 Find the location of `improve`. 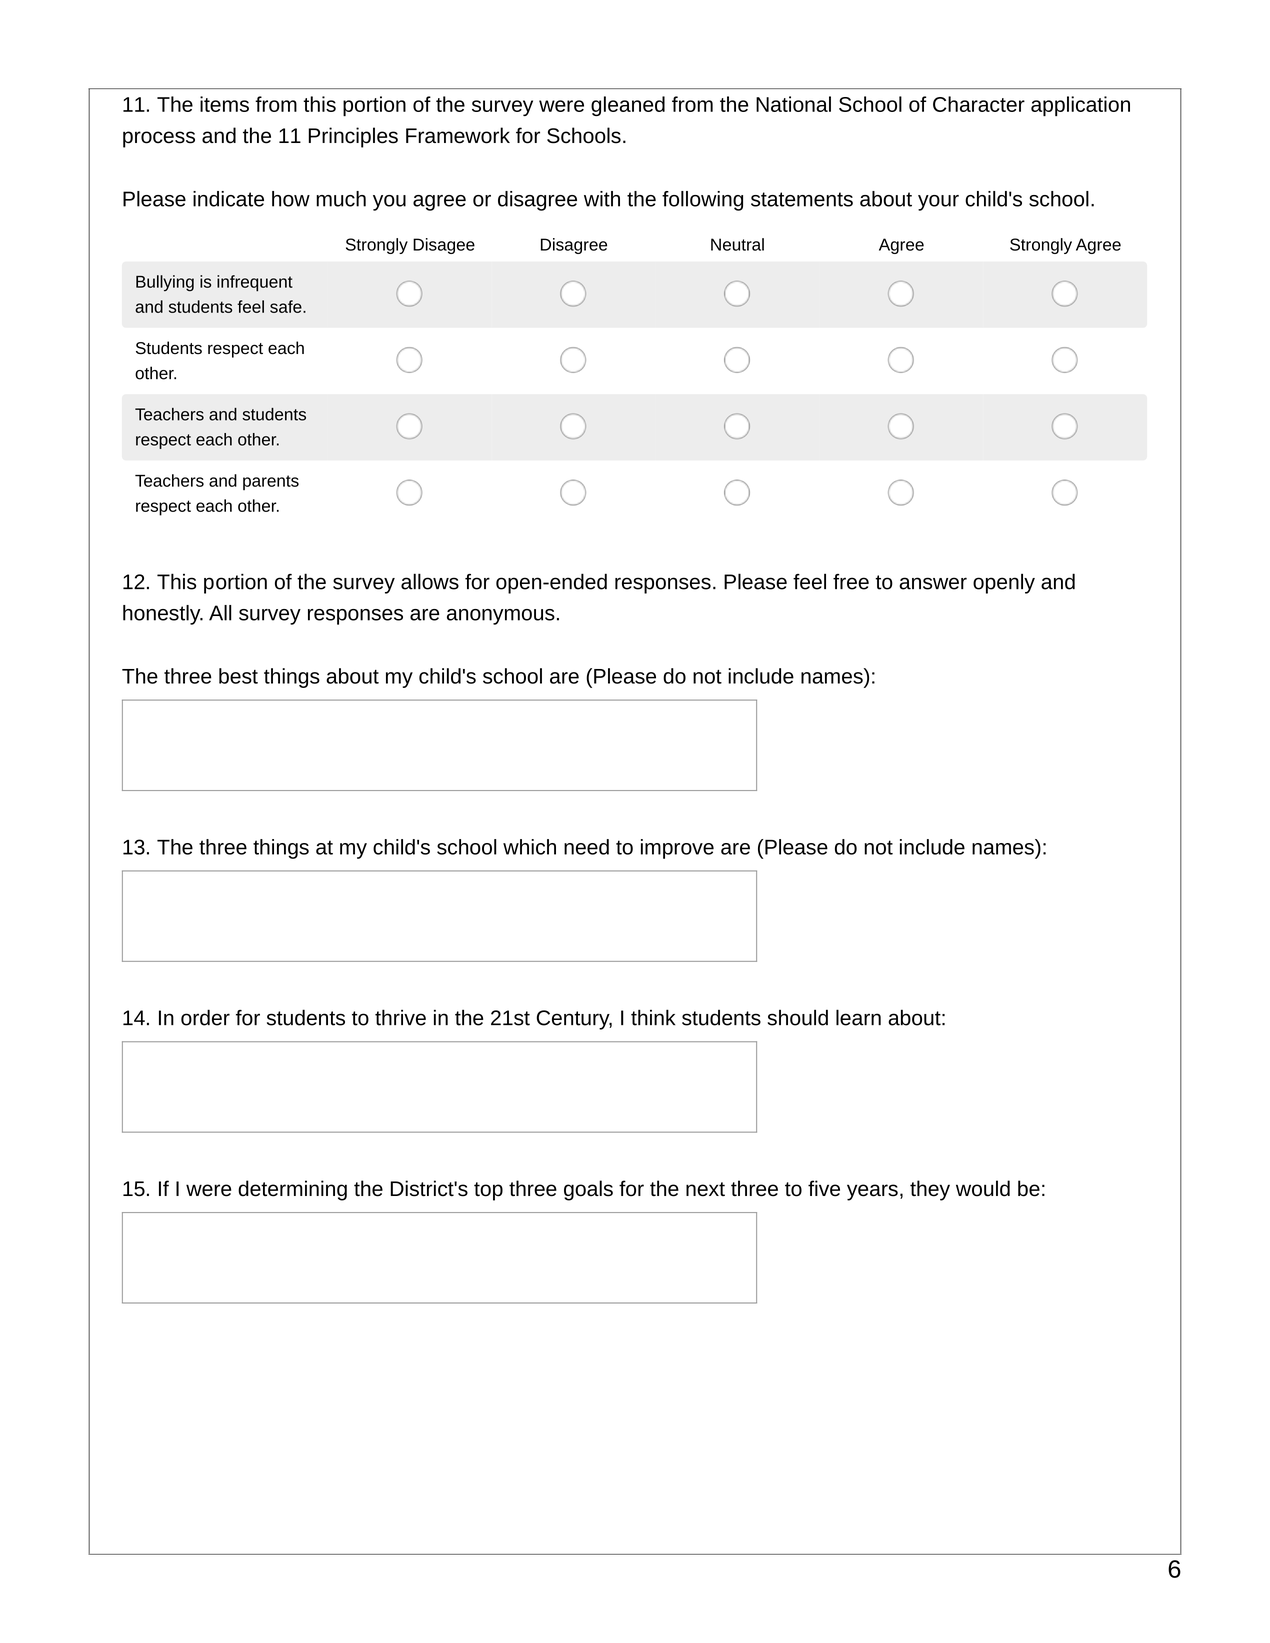

improve is located at coordinates (677, 849).
